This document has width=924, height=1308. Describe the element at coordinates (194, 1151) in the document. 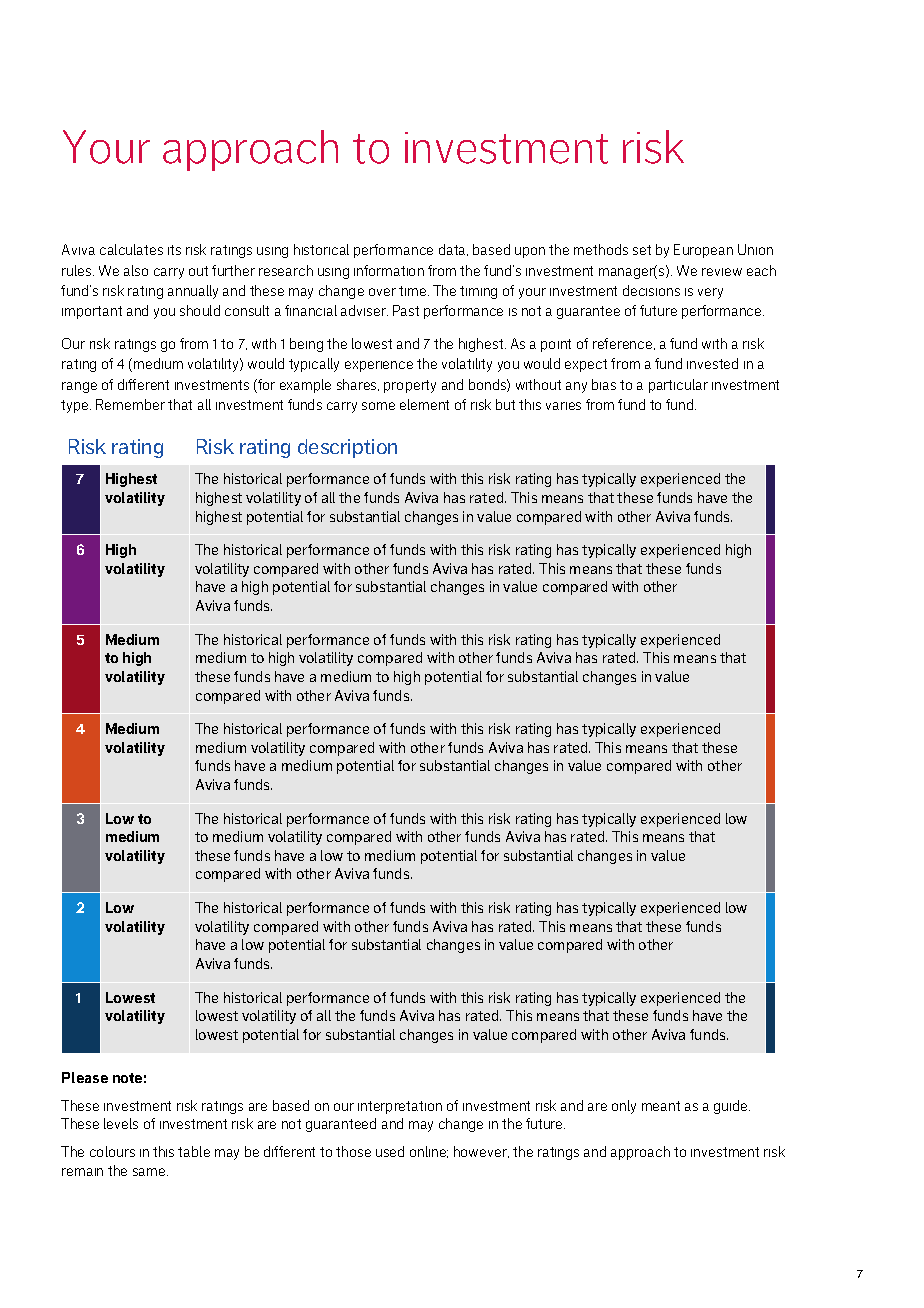

I see `table` at that location.
